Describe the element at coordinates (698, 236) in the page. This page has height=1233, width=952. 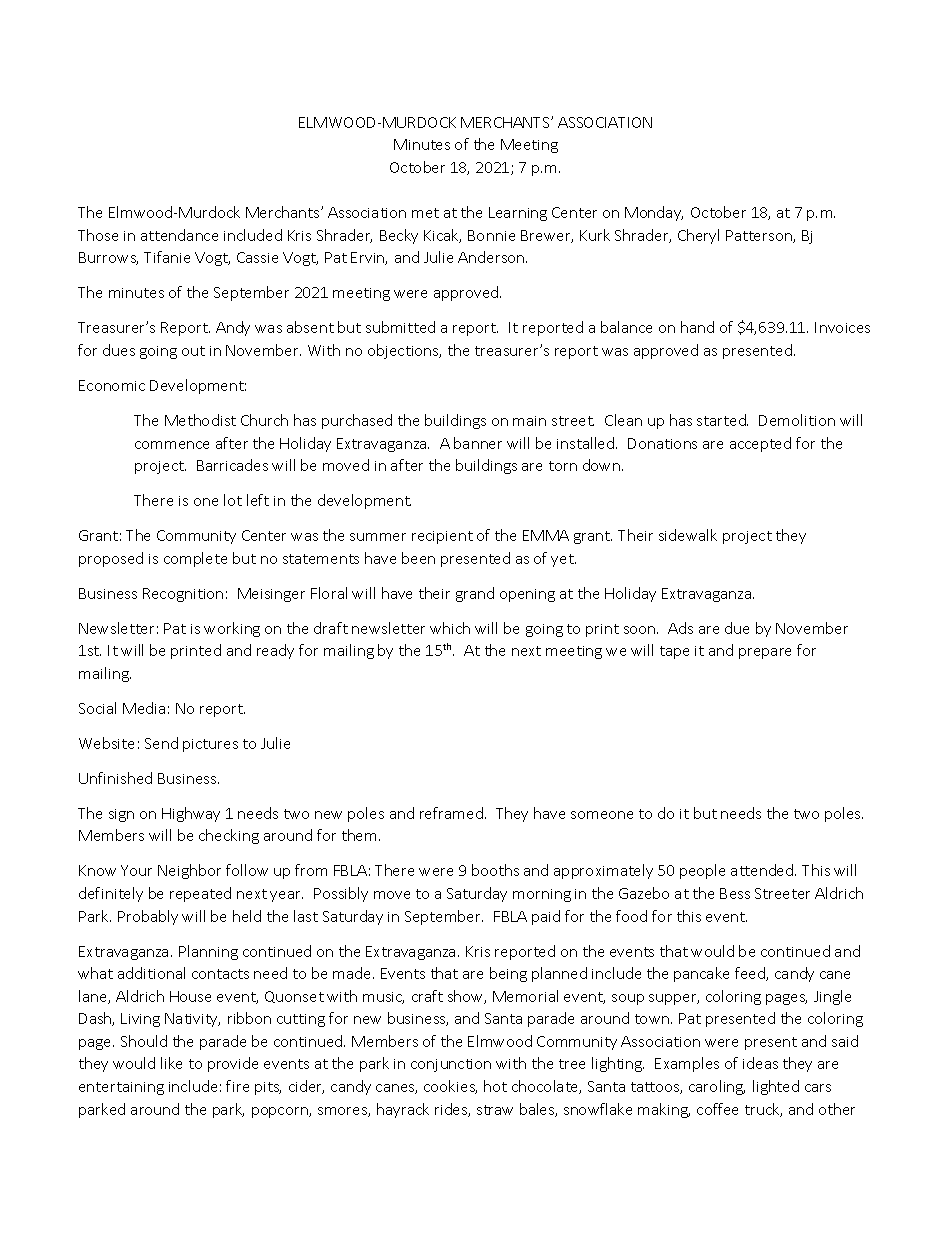
I see `Cheryl` at that location.
